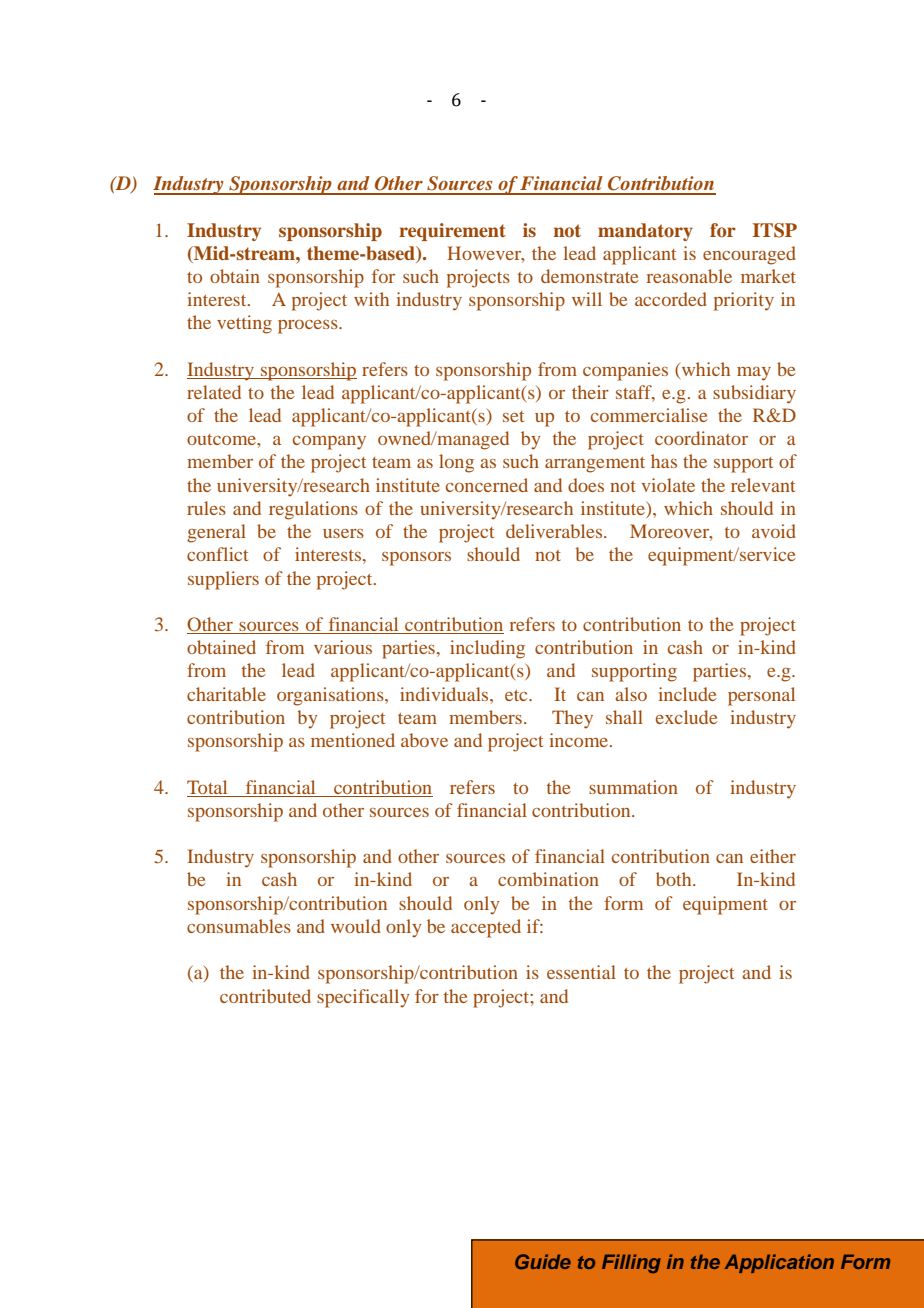  I want to click on vetting, so click(244, 324).
